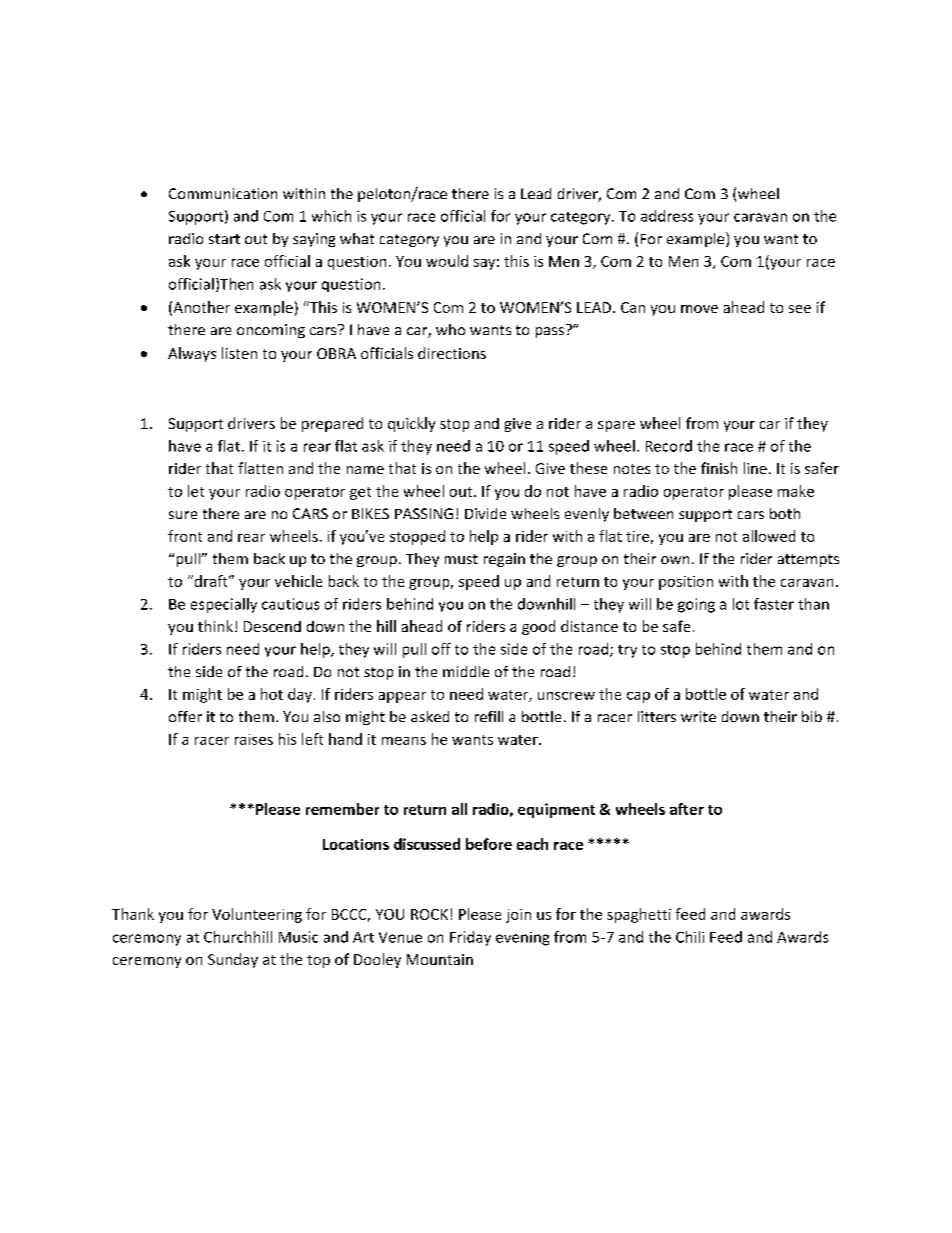 Image resolution: width=952 pixels, height=1233 pixels. I want to click on start, so click(224, 239).
